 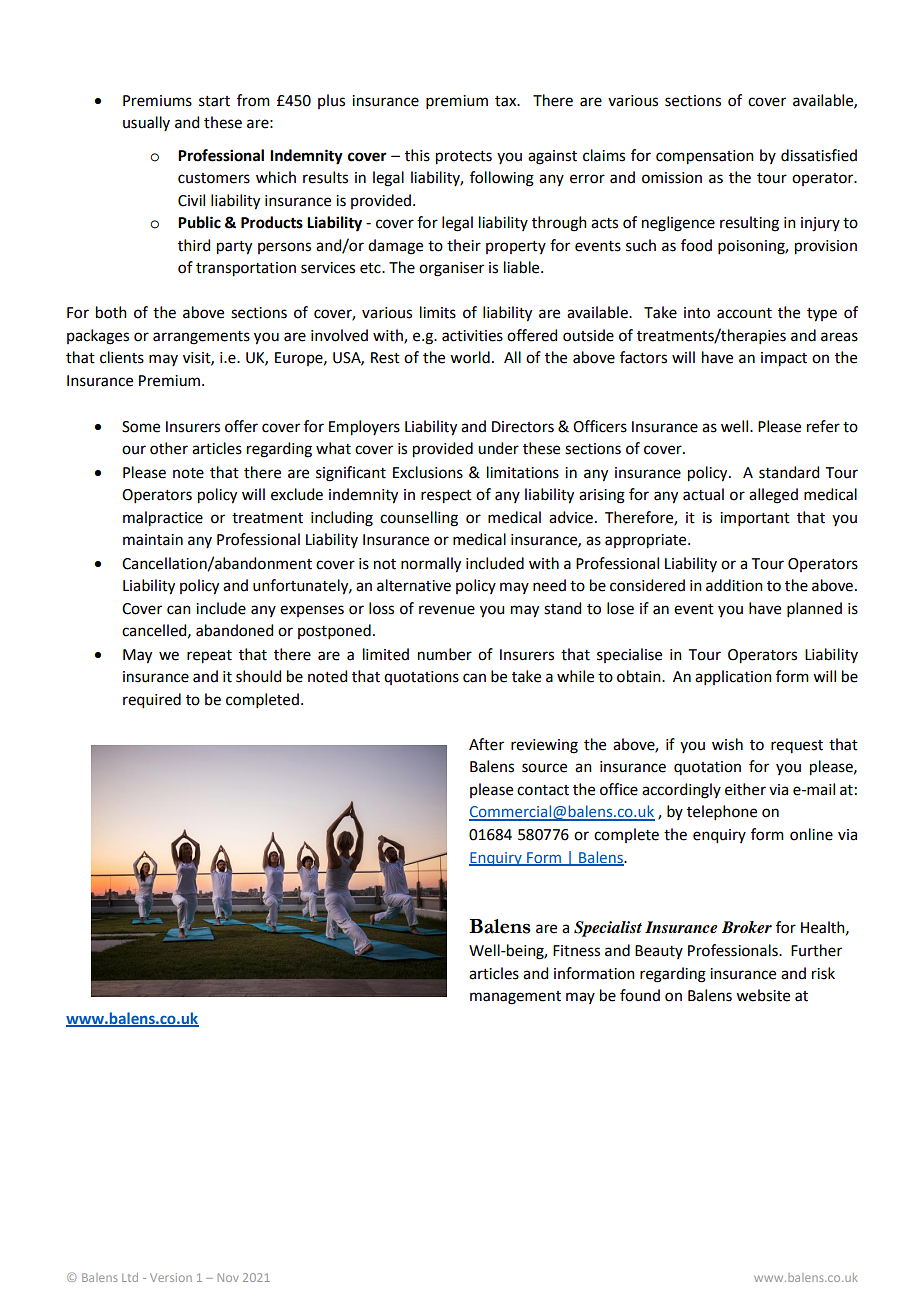 What do you see at coordinates (445, 654) in the screenshot?
I see `number` at bounding box center [445, 654].
